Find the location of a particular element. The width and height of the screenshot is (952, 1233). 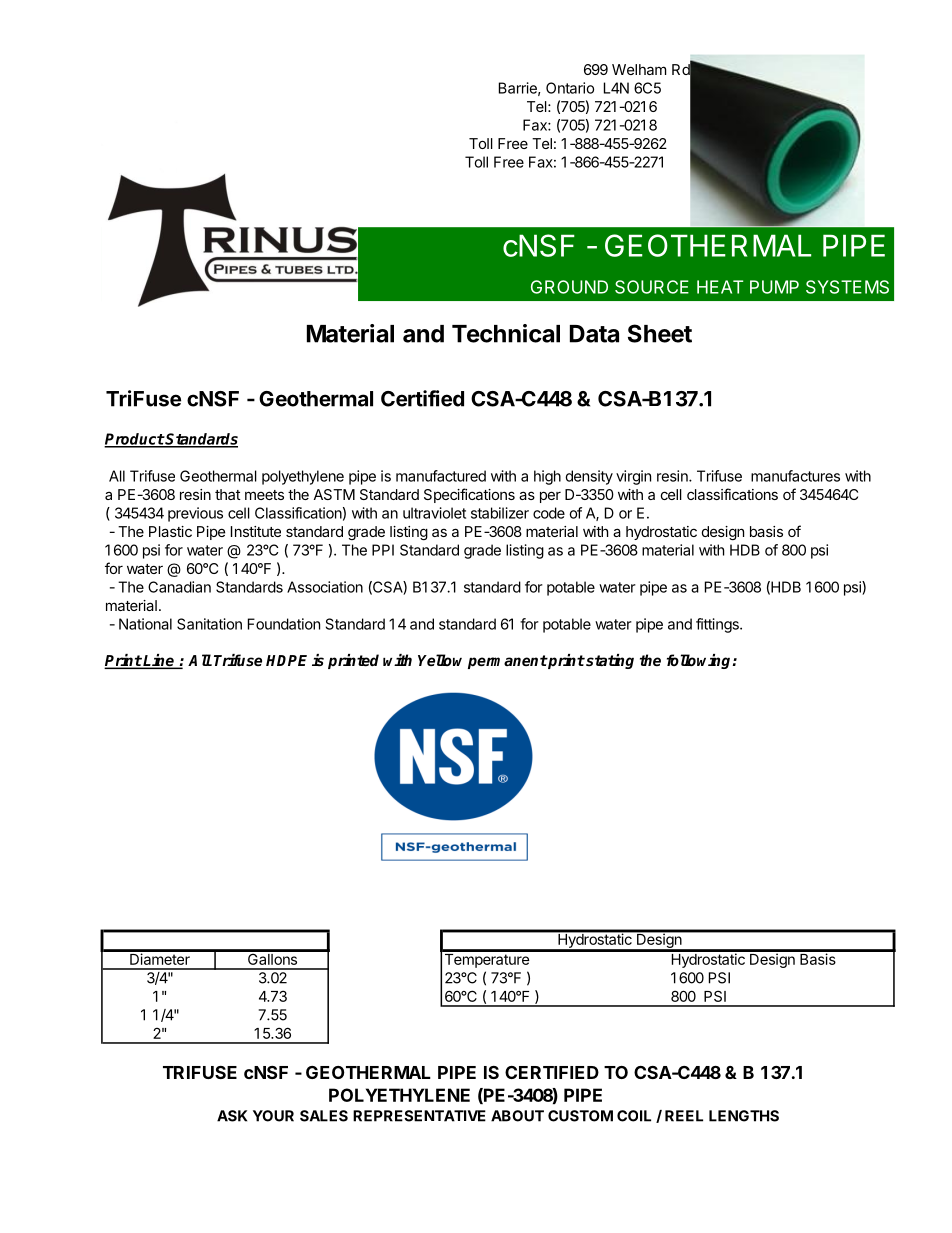

that is located at coordinates (228, 494).
